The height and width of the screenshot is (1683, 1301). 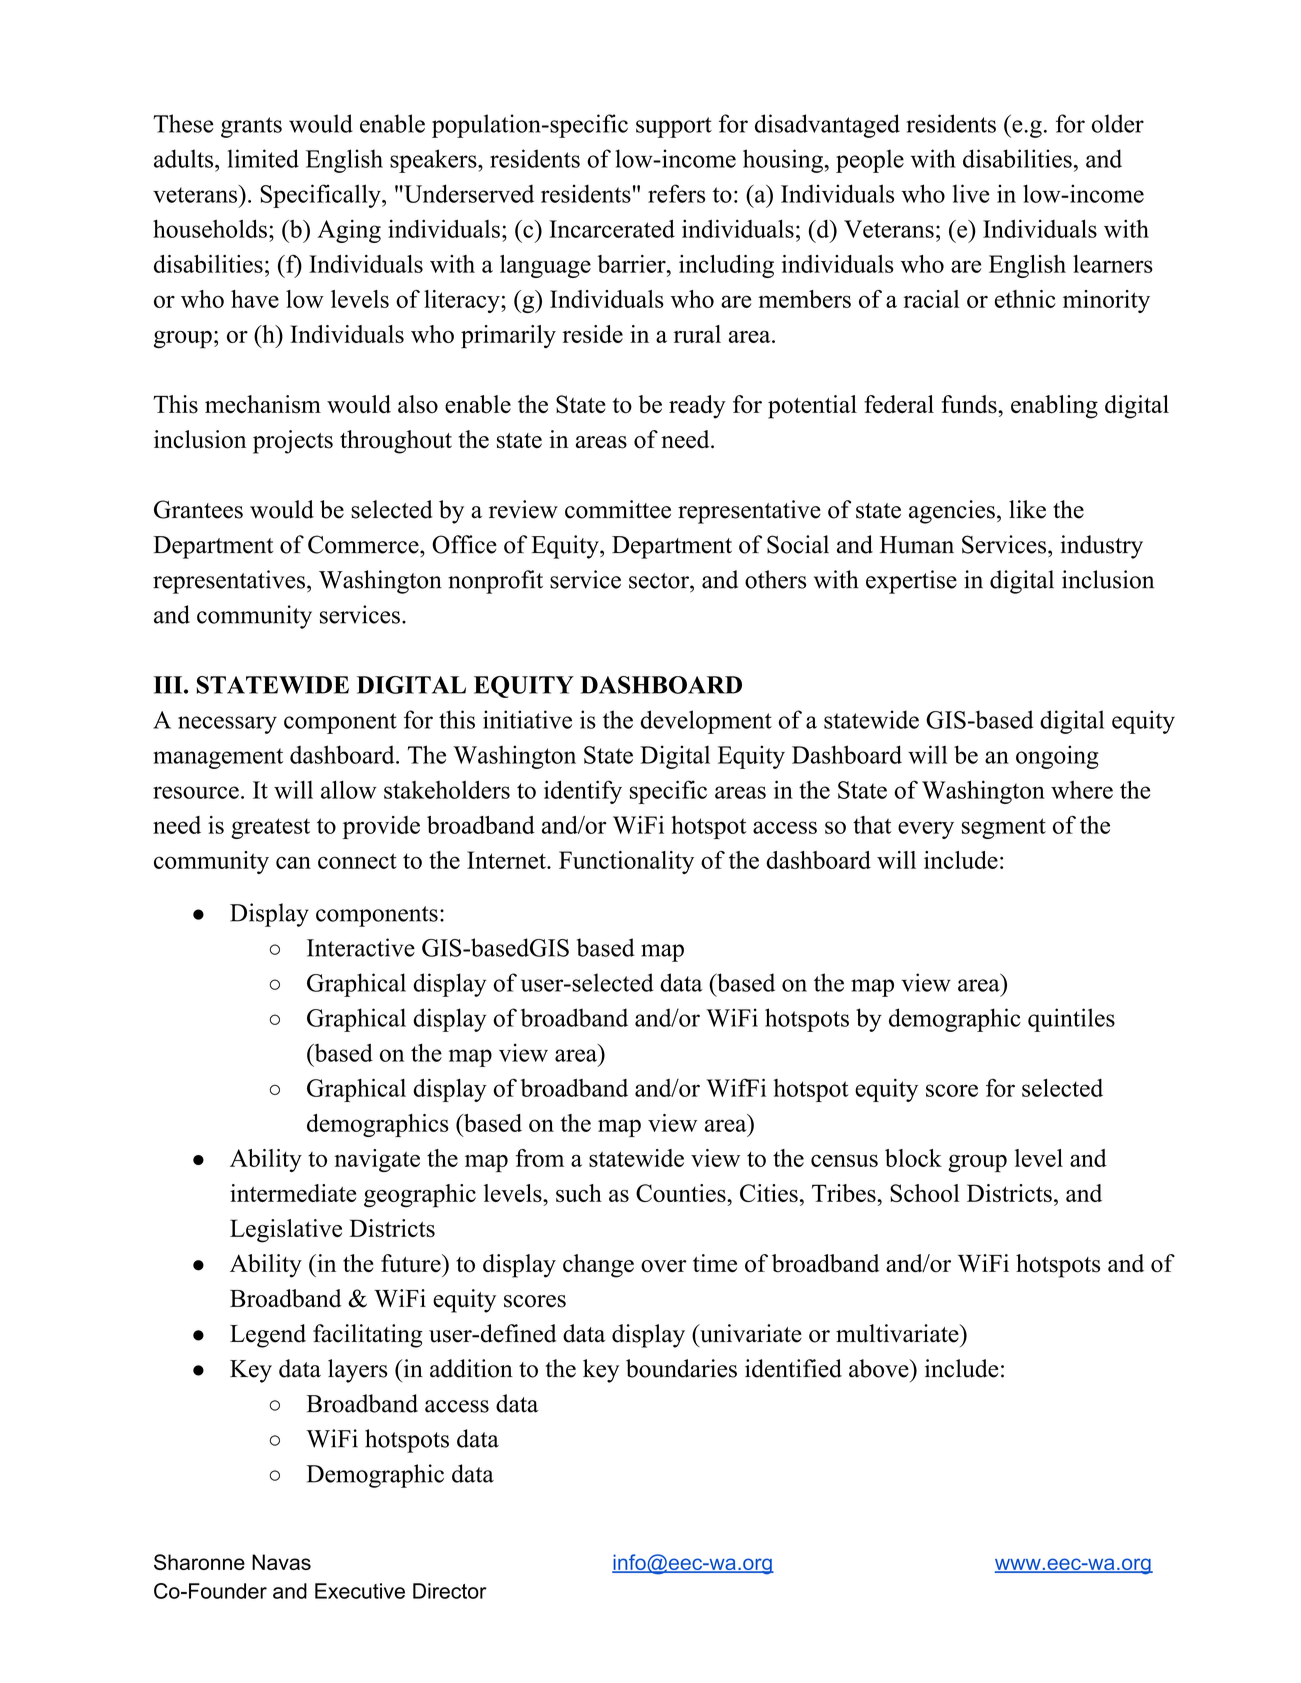 I want to click on funds, so click(x=970, y=404).
